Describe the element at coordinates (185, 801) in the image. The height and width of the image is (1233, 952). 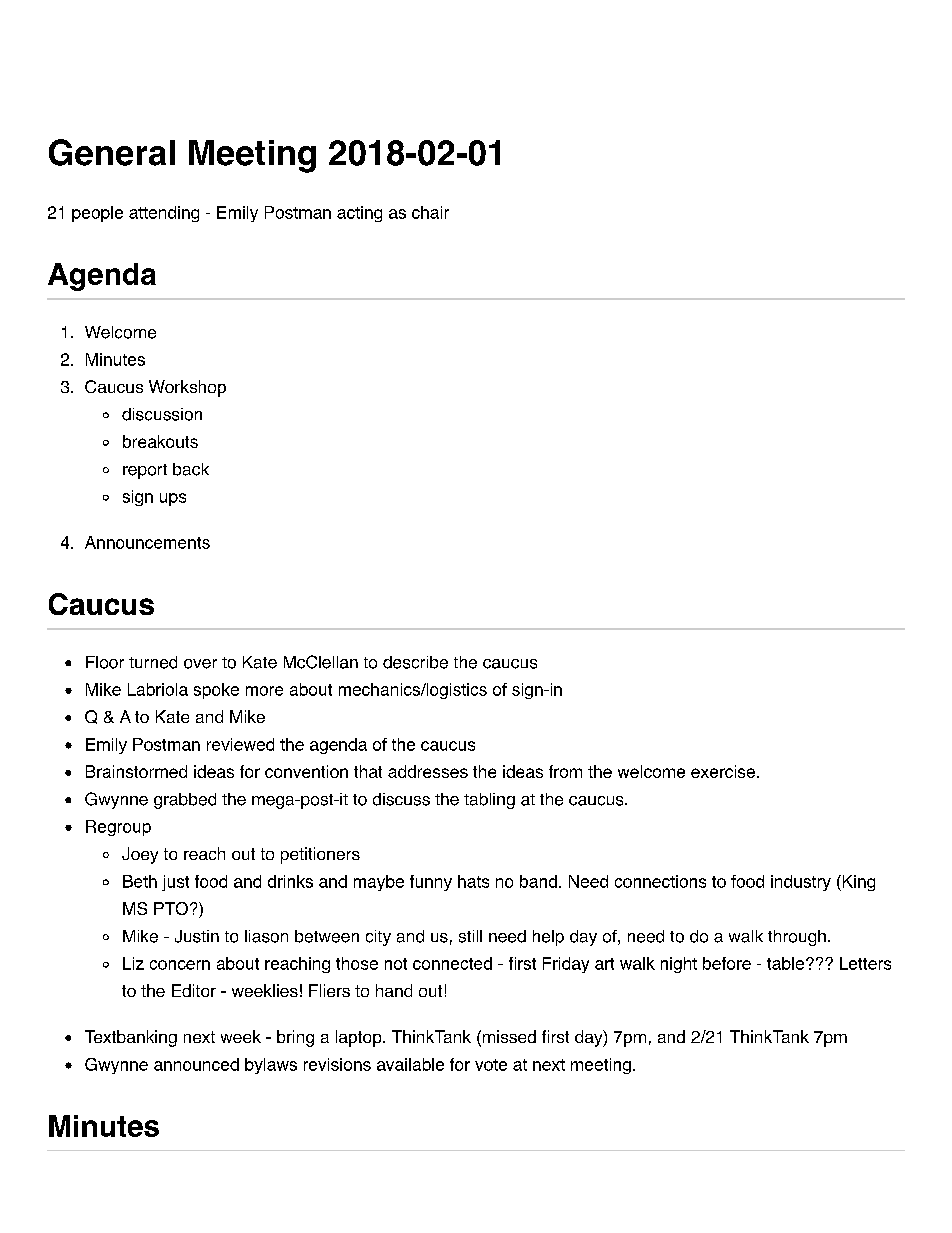
I see `grabbed` at that location.
